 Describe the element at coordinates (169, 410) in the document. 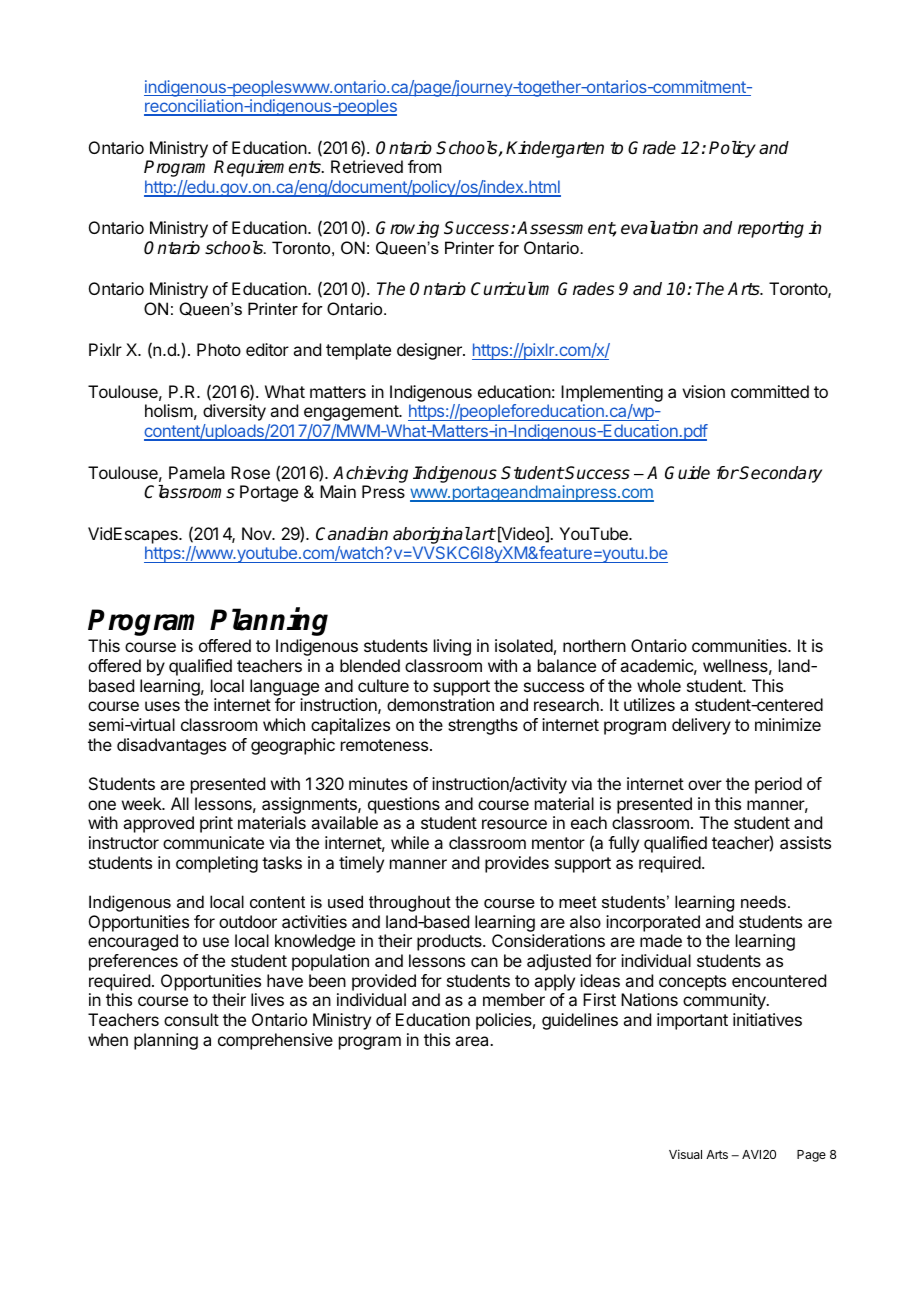

I see `holism` at that location.
